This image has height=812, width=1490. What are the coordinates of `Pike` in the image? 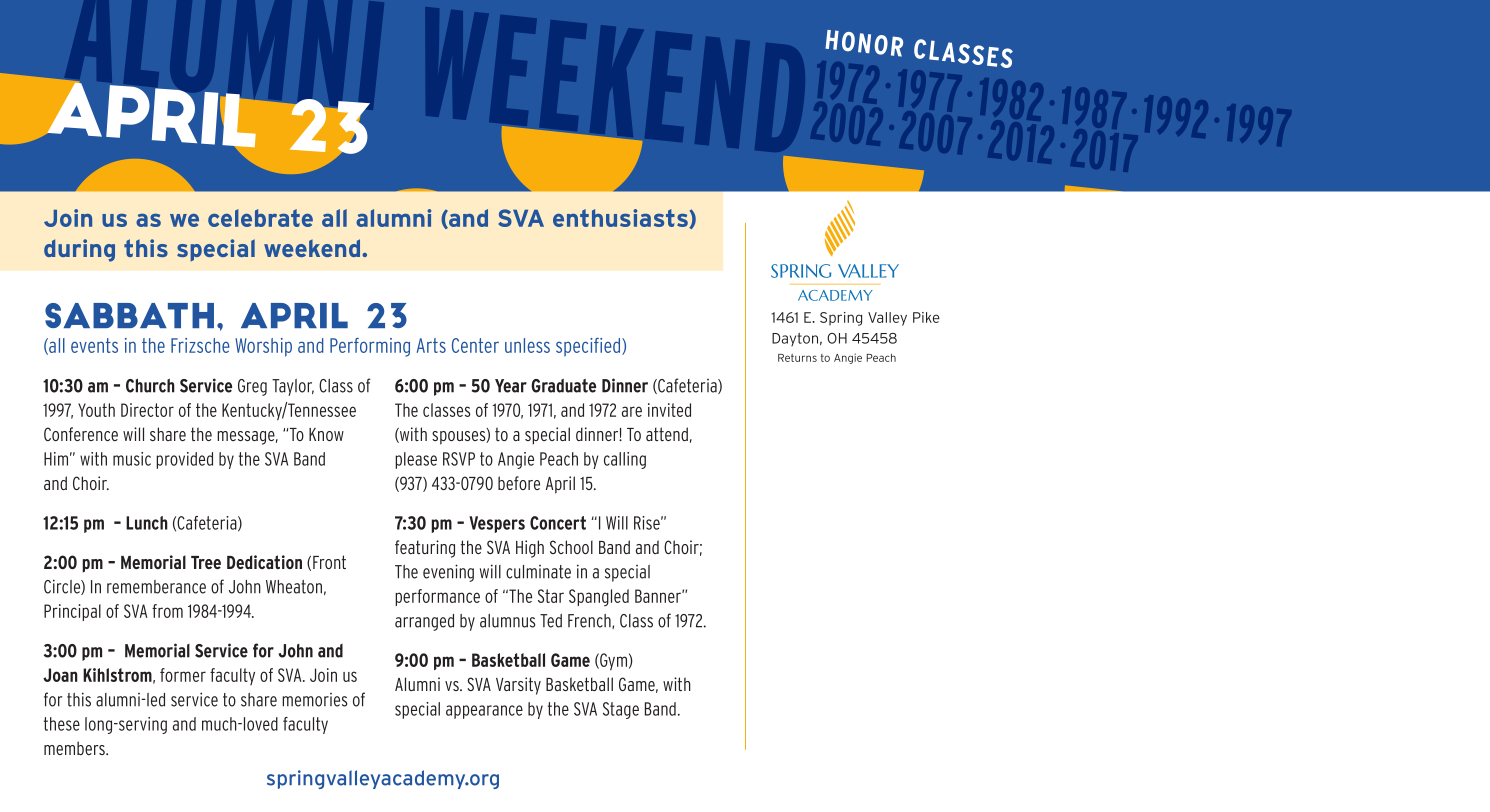 It's located at (926, 317).
